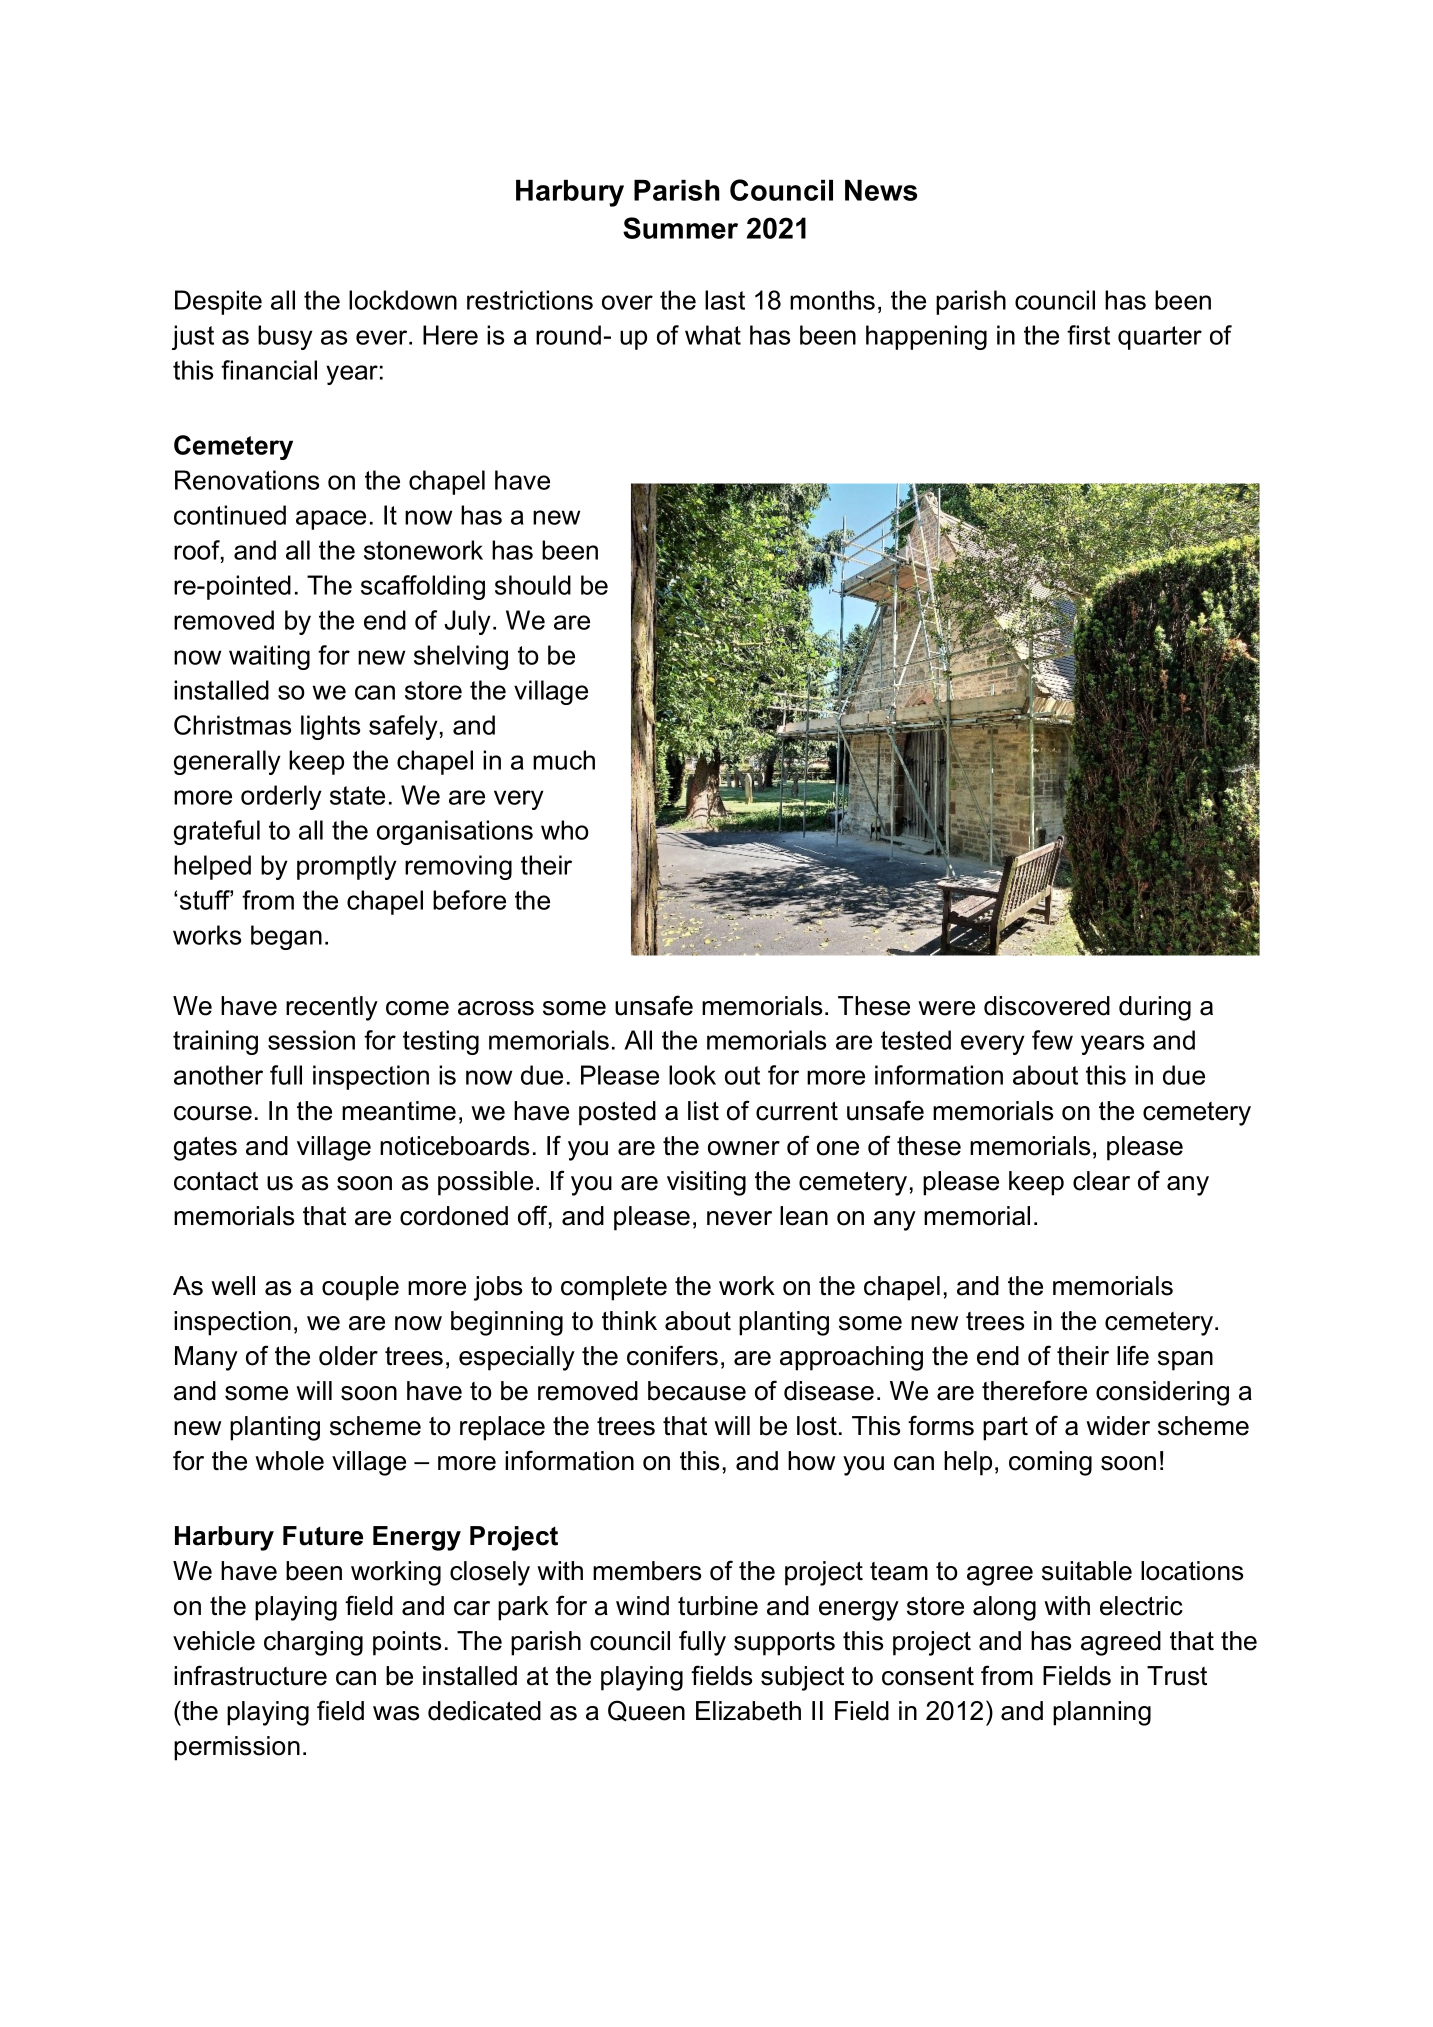 The height and width of the screenshot is (2027, 1433). I want to click on clear, so click(1101, 1181).
